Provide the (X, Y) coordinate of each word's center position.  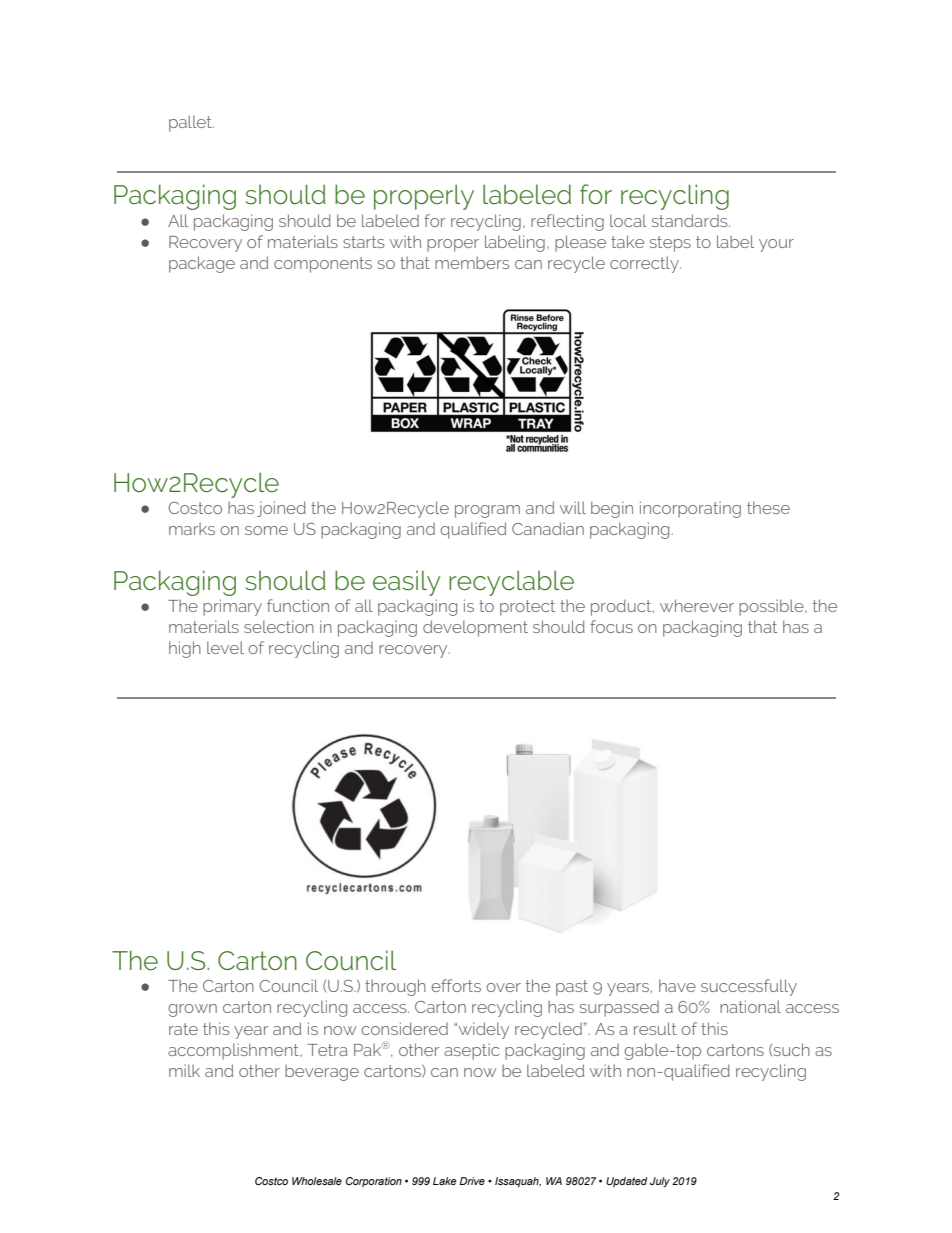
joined (281, 509)
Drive (472, 1181)
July (660, 1182)
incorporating (690, 509)
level (225, 647)
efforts (456, 985)
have (677, 985)
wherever (697, 605)
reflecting (567, 222)
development (475, 628)
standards (691, 220)
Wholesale (317, 1181)
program (487, 511)
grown (192, 1010)
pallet (191, 123)
